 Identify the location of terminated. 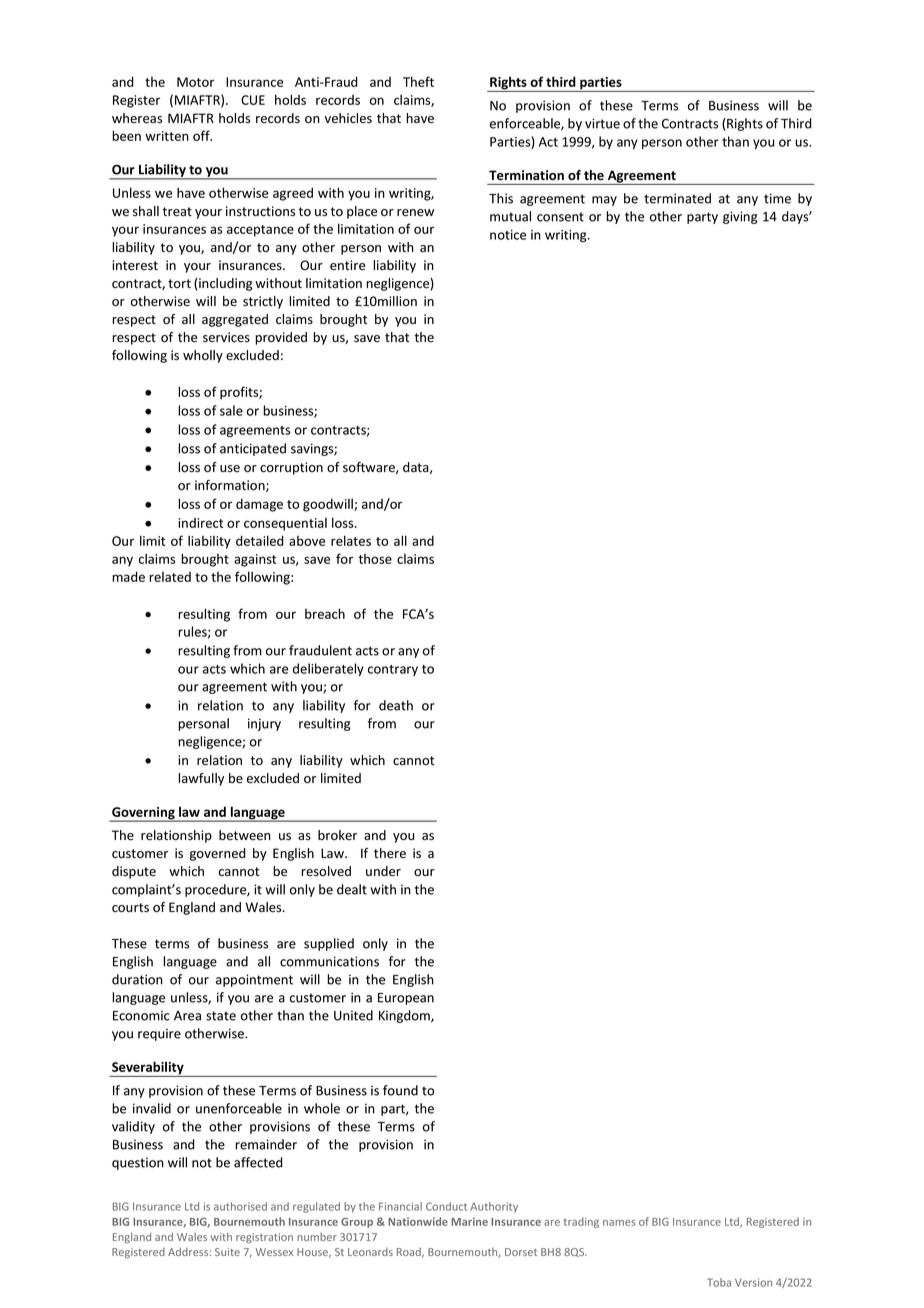
(677, 198).
